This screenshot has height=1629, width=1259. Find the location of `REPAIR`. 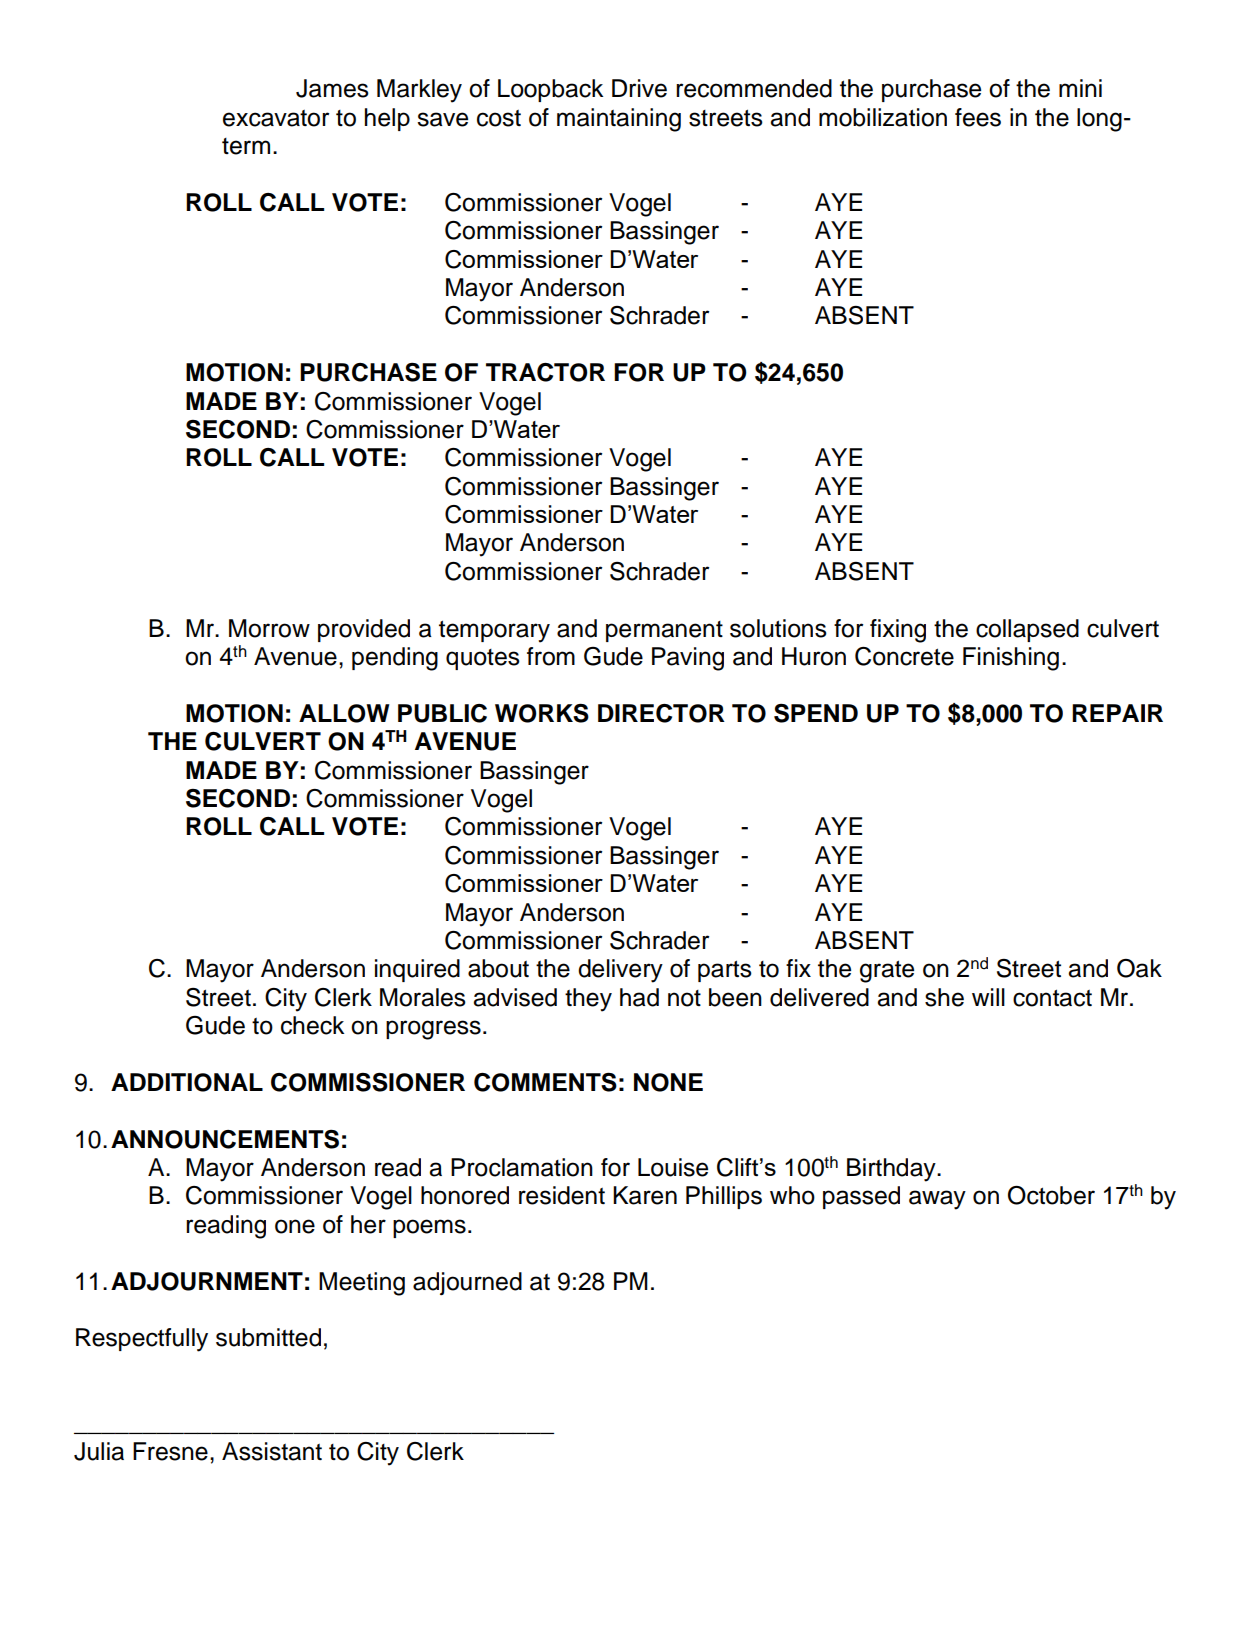

REPAIR is located at coordinates (1117, 713).
